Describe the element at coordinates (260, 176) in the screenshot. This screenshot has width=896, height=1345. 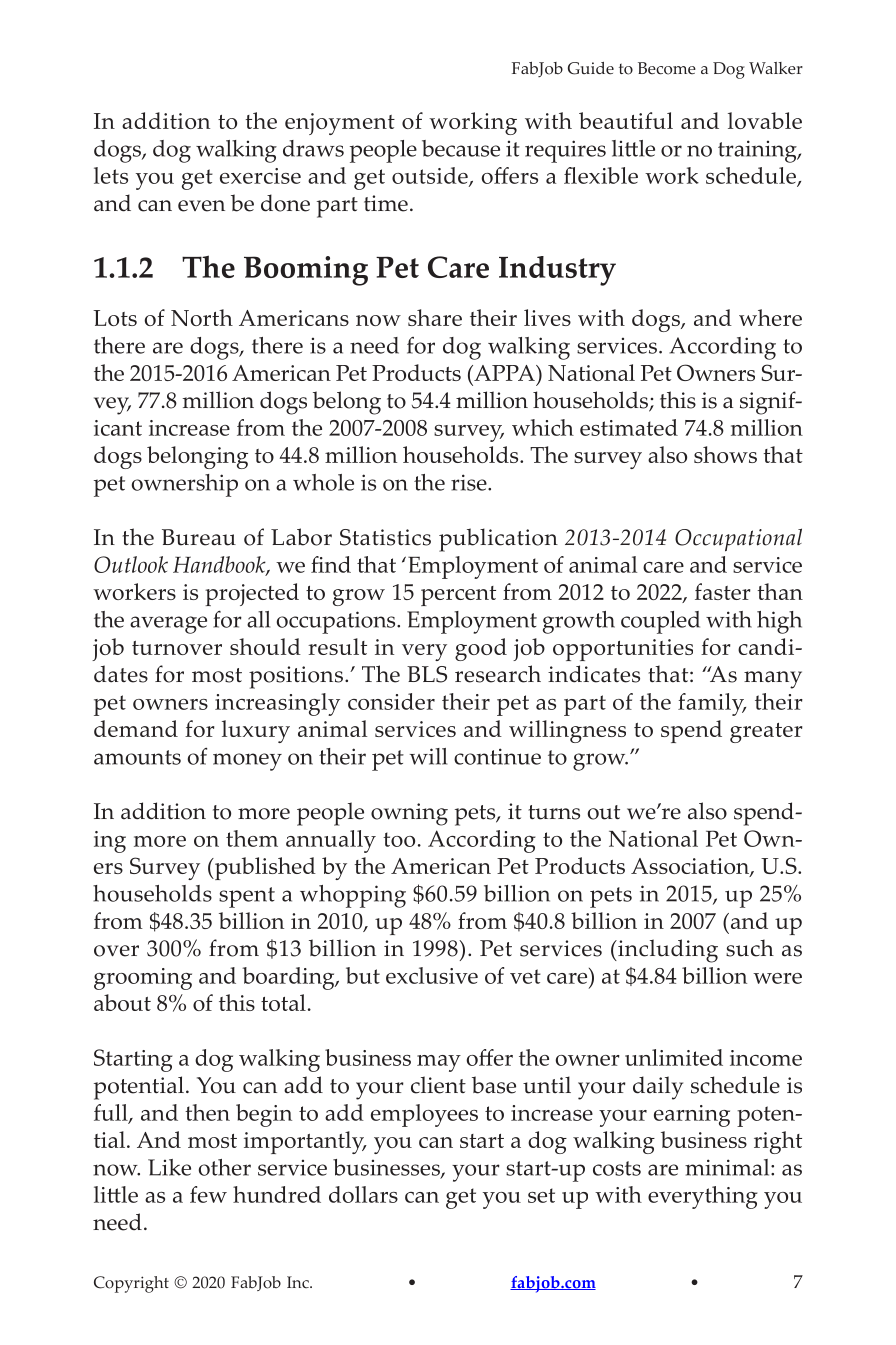
I see `exercise` at that location.
